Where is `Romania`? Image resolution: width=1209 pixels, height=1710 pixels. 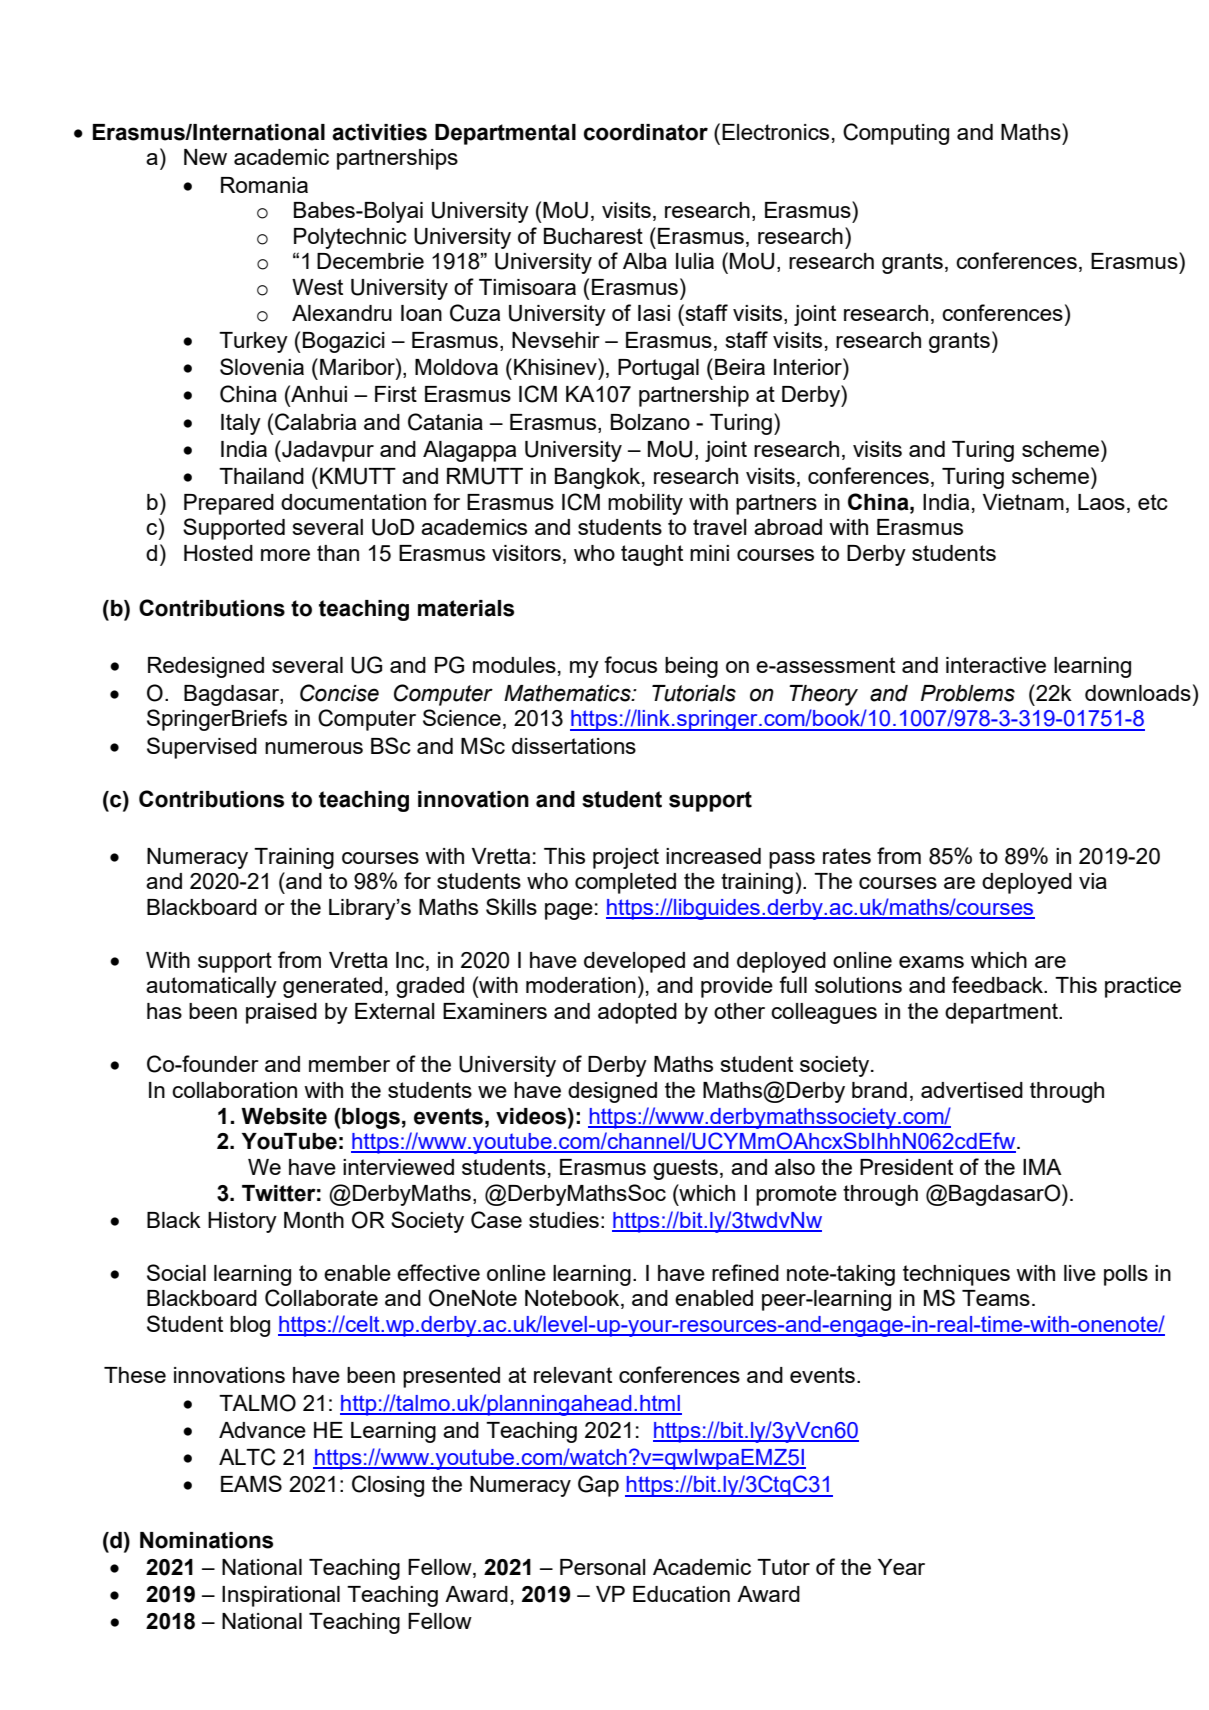 Romania is located at coordinates (264, 185).
